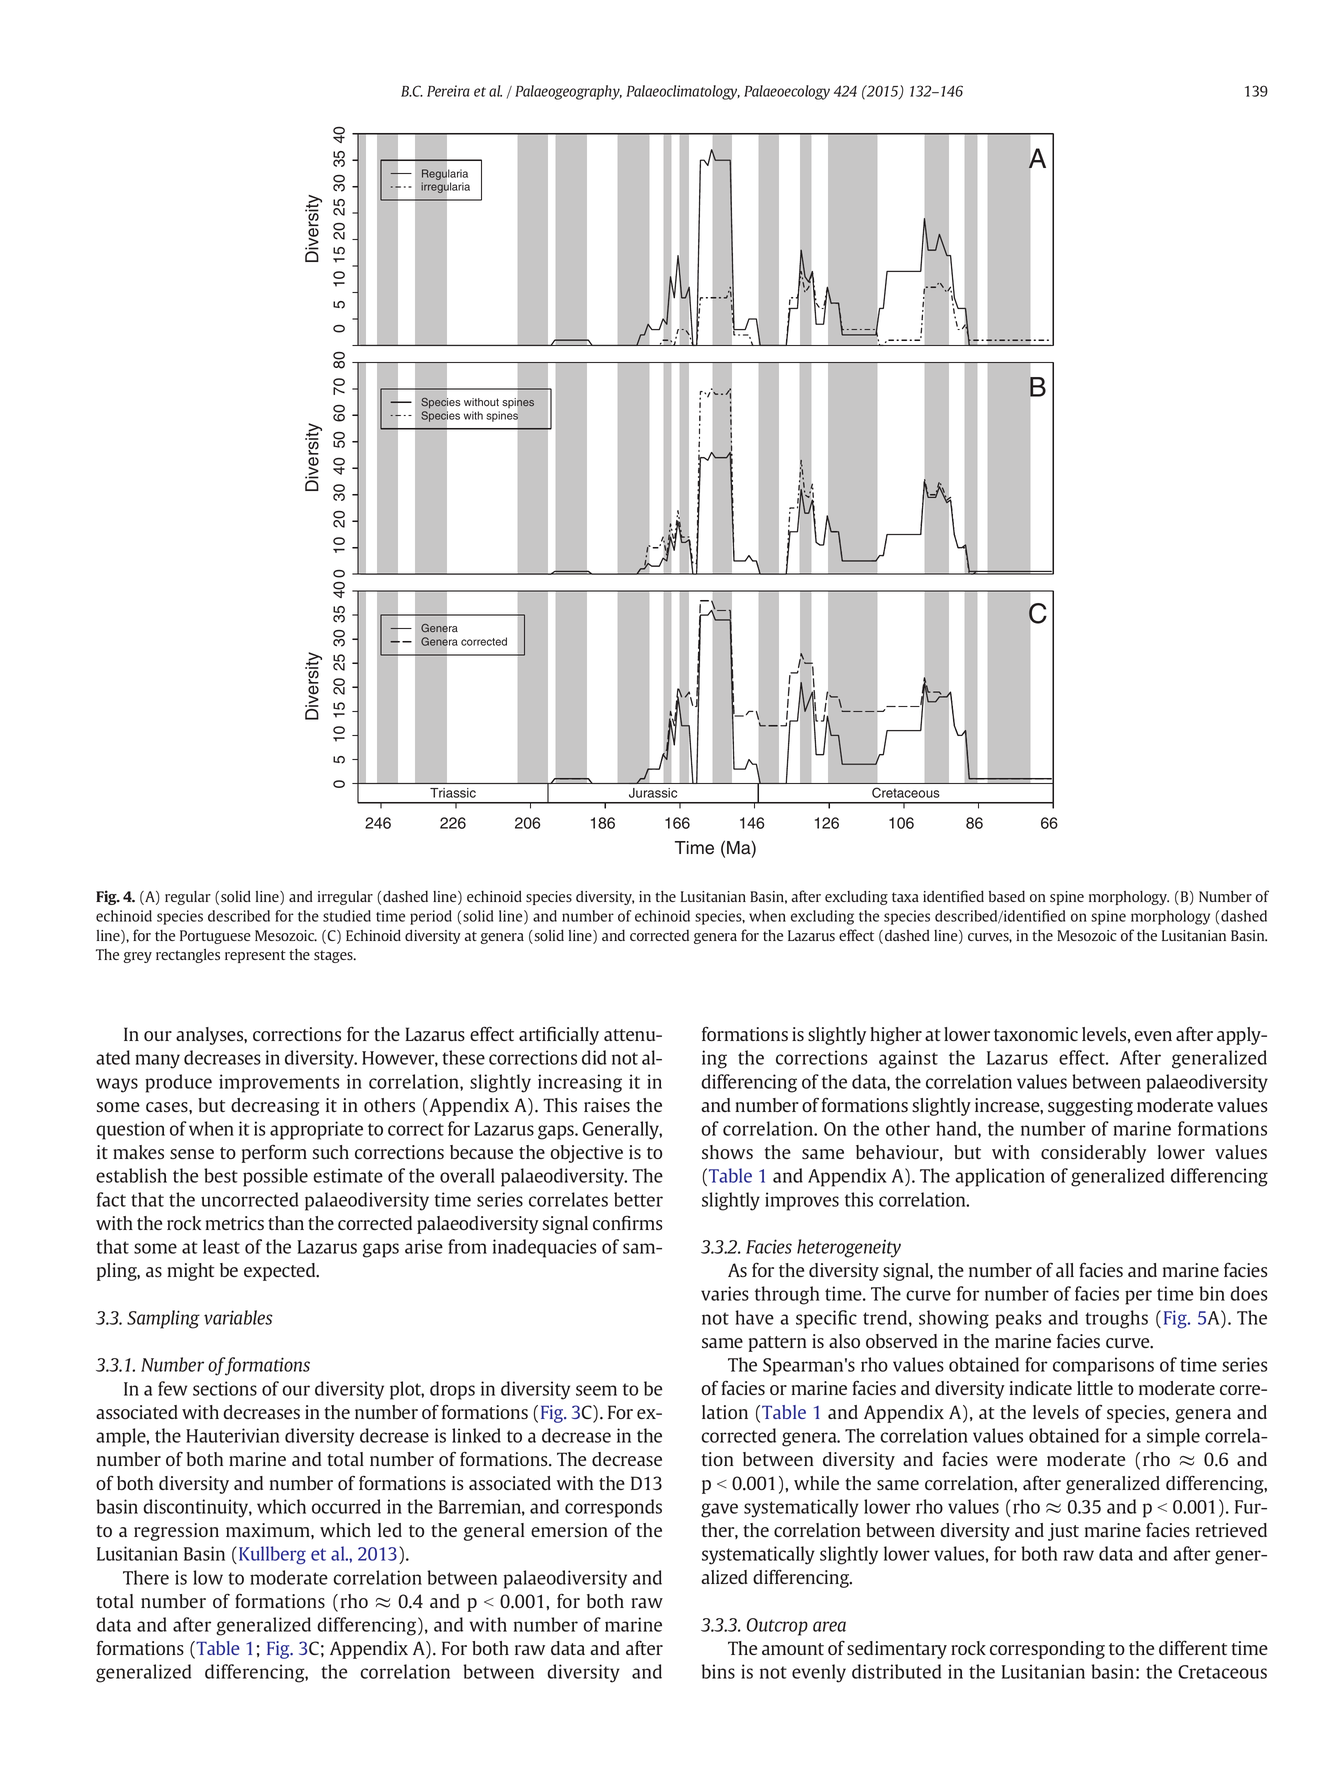 This screenshot has width=1344, height=1792. I want to click on Pereira, so click(448, 91).
